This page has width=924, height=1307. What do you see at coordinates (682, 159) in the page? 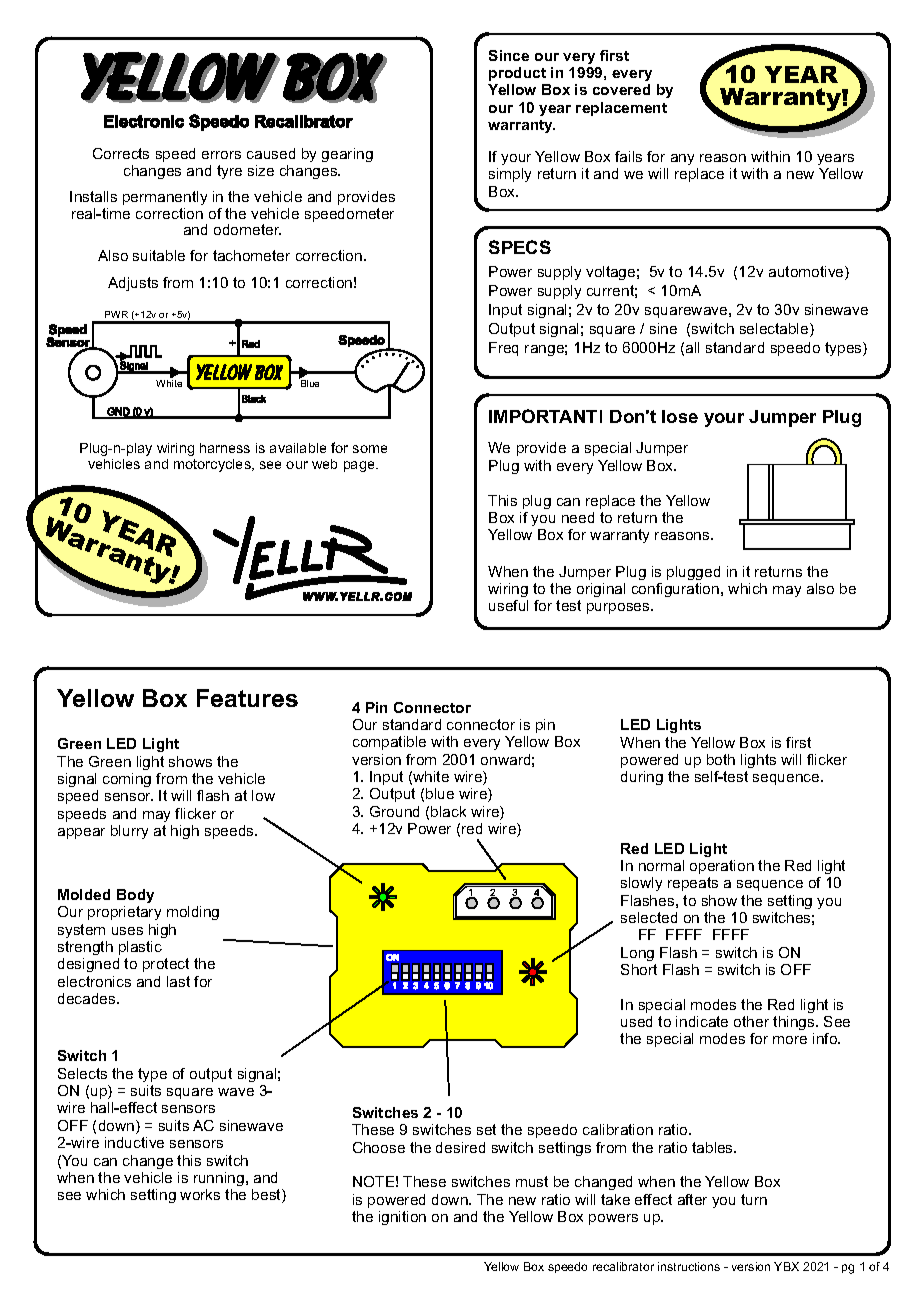
I see `any` at bounding box center [682, 159].
